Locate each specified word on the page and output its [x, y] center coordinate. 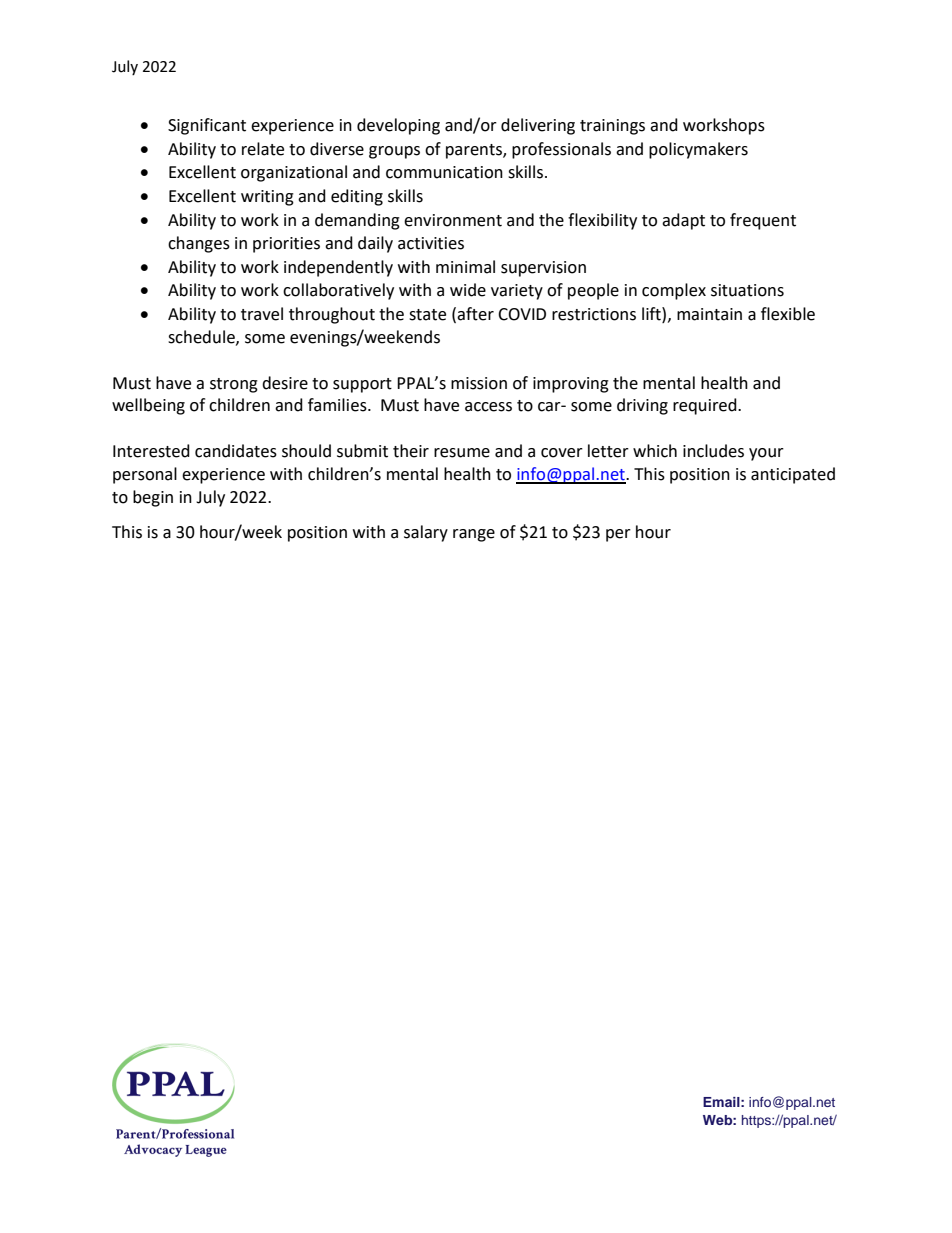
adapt [683, 221]
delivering [538, 126]
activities [431, 243]
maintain [709, 314]
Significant [207, 126]
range [474, 535]
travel [262, 314]
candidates [236, 451]
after [475, 314]
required [706, 406]
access [488, 407]
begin [153, 498]
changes [199, 244]
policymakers [698, 150]
